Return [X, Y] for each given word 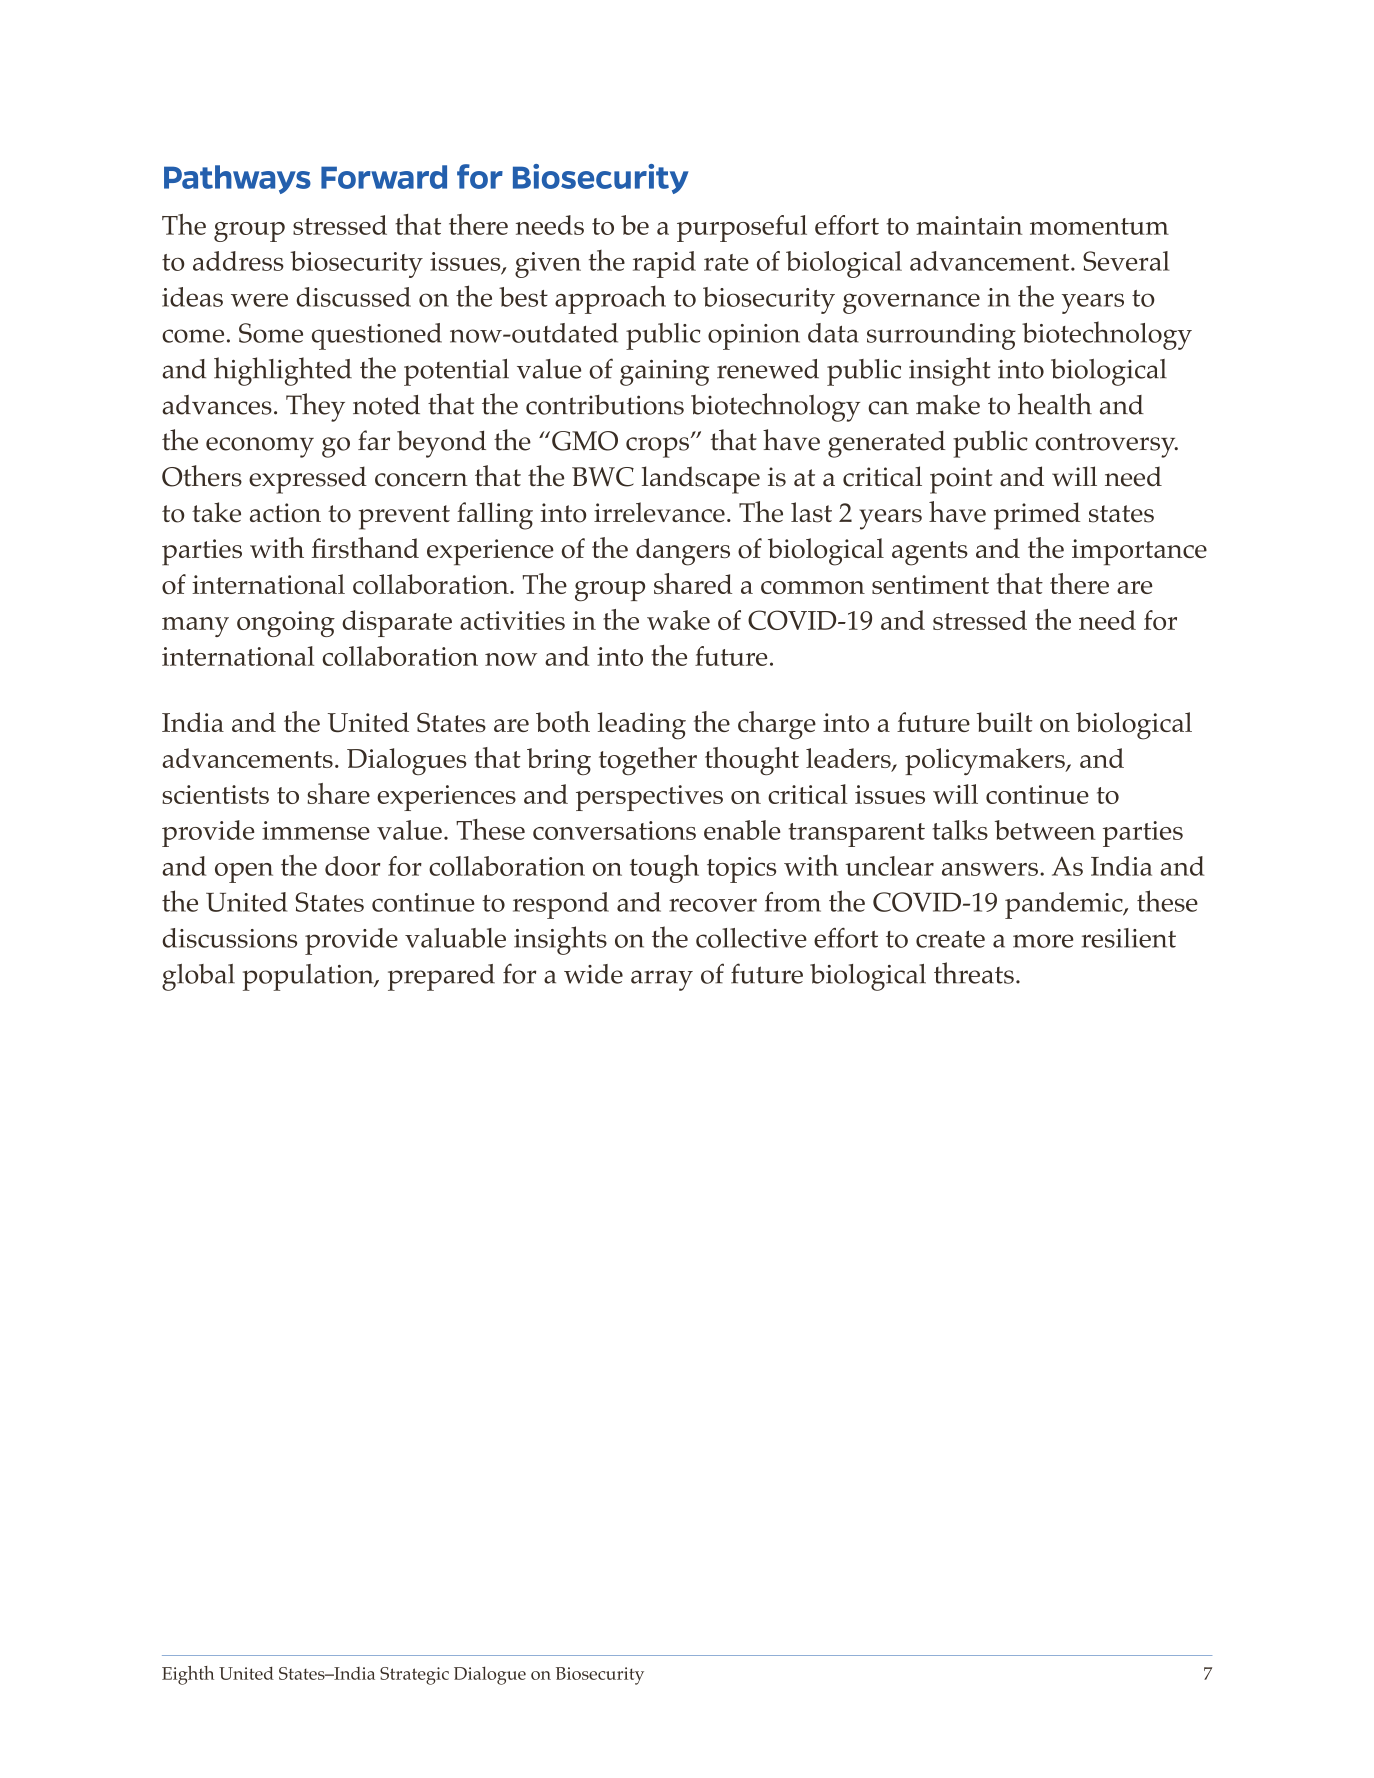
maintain [969, 225]
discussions [229, 938]
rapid [664, 264]
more [1043, 941]
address [238, 261]
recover [713, 905]
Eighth [188, 1675]
